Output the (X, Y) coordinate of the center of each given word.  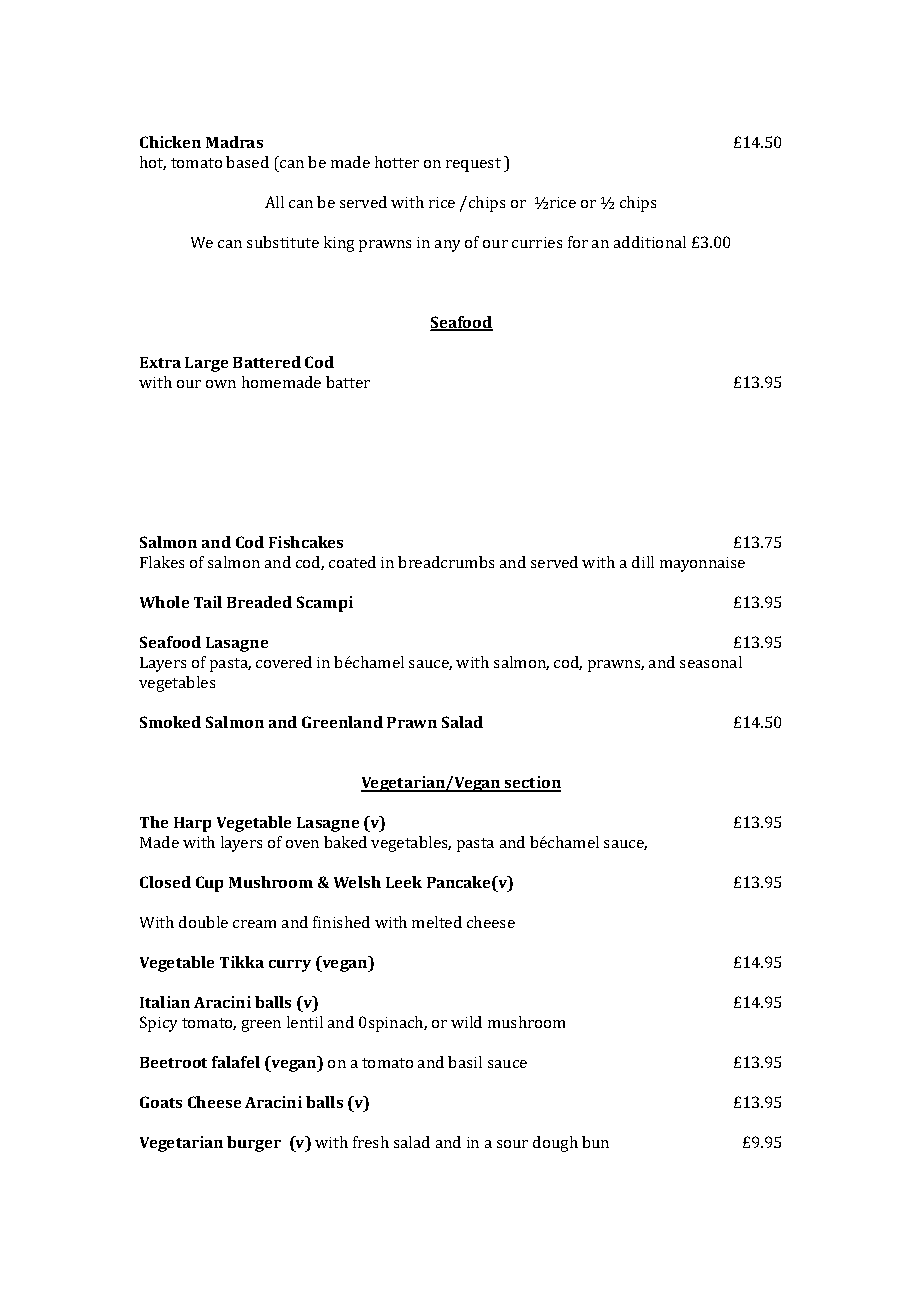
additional (650, 242)
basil (465, 1062)
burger (254, 1144)
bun (595, 1142)
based (247, 162)
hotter (397, 162)
